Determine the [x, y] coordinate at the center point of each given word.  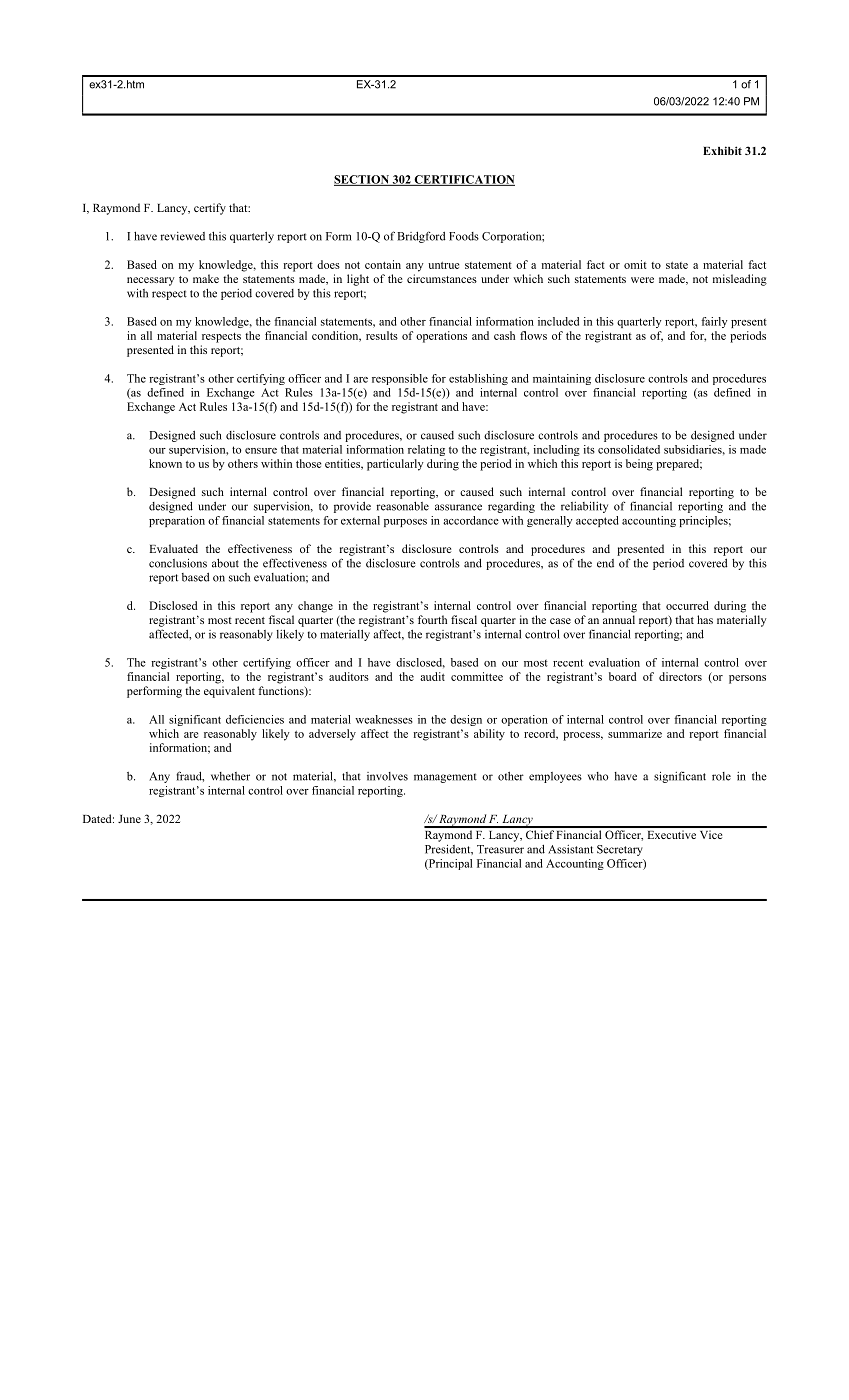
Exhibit [722, 150]
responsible [400, 379]
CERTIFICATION [463, 180]
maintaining [562, 379]
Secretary [620, 850]
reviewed [182, 236]
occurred [687, 605]
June [129, 819]
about [225, 563]
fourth [432, 619]
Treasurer [500, 849]
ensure [261, 451]
